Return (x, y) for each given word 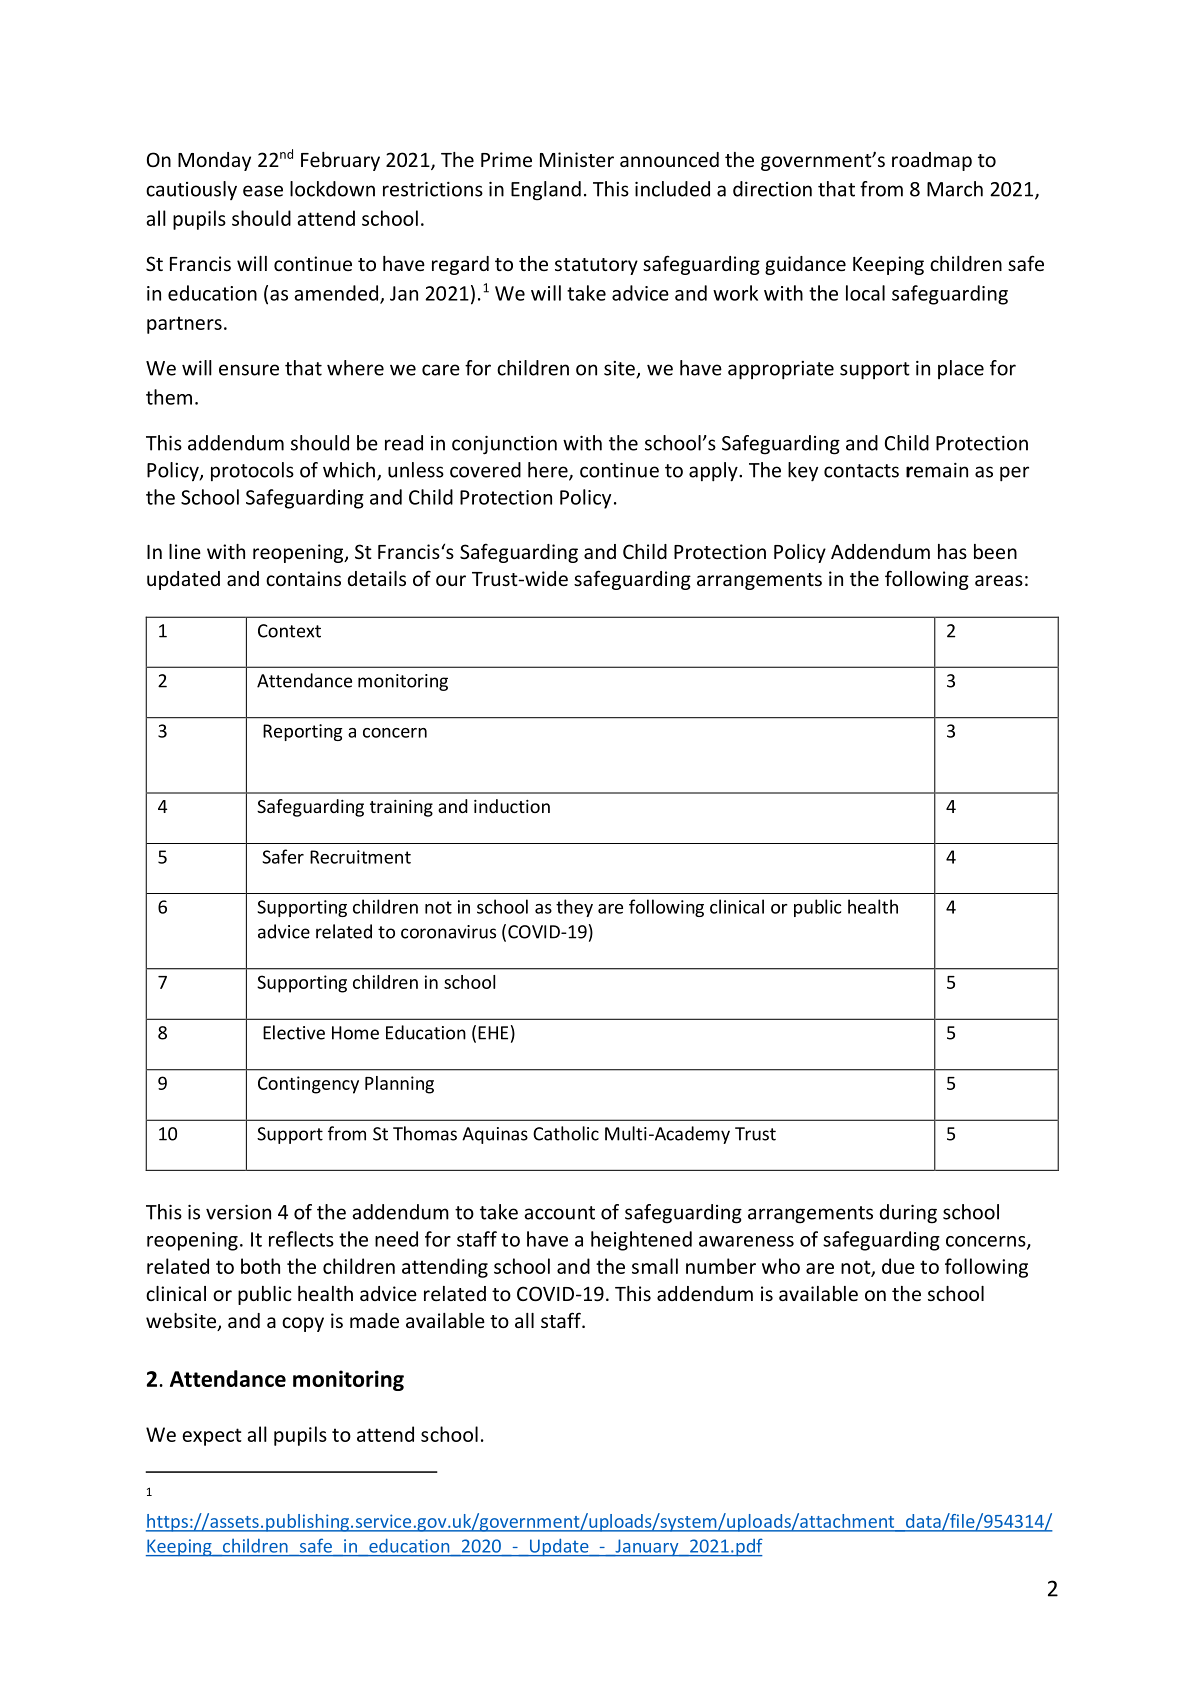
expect (212, 1437)
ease (263, 191)
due (898, 1266)
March (955, 189)
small (655, 1266)
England (546, 191)
